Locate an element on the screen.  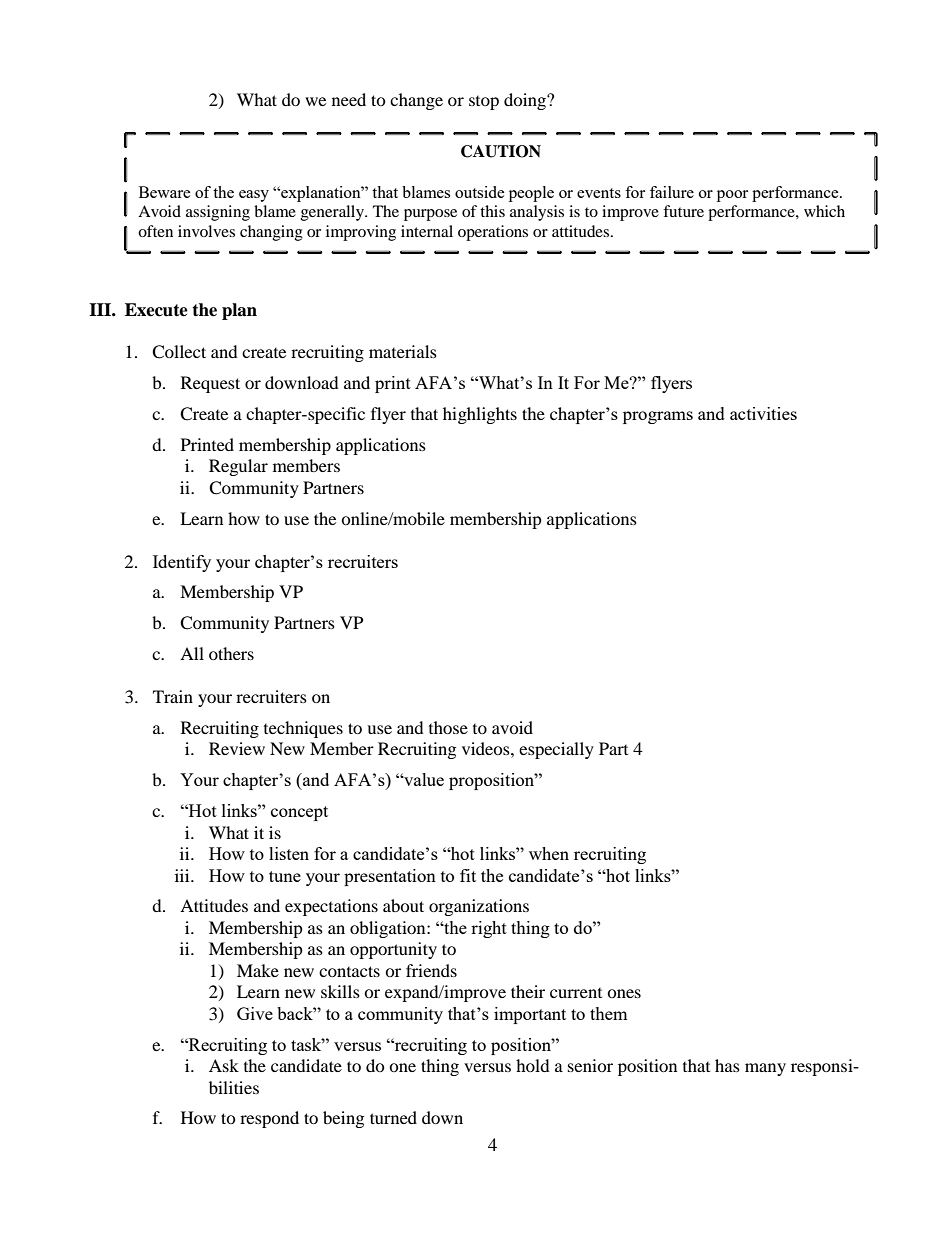
poor is located at coordinates (732, 196).
